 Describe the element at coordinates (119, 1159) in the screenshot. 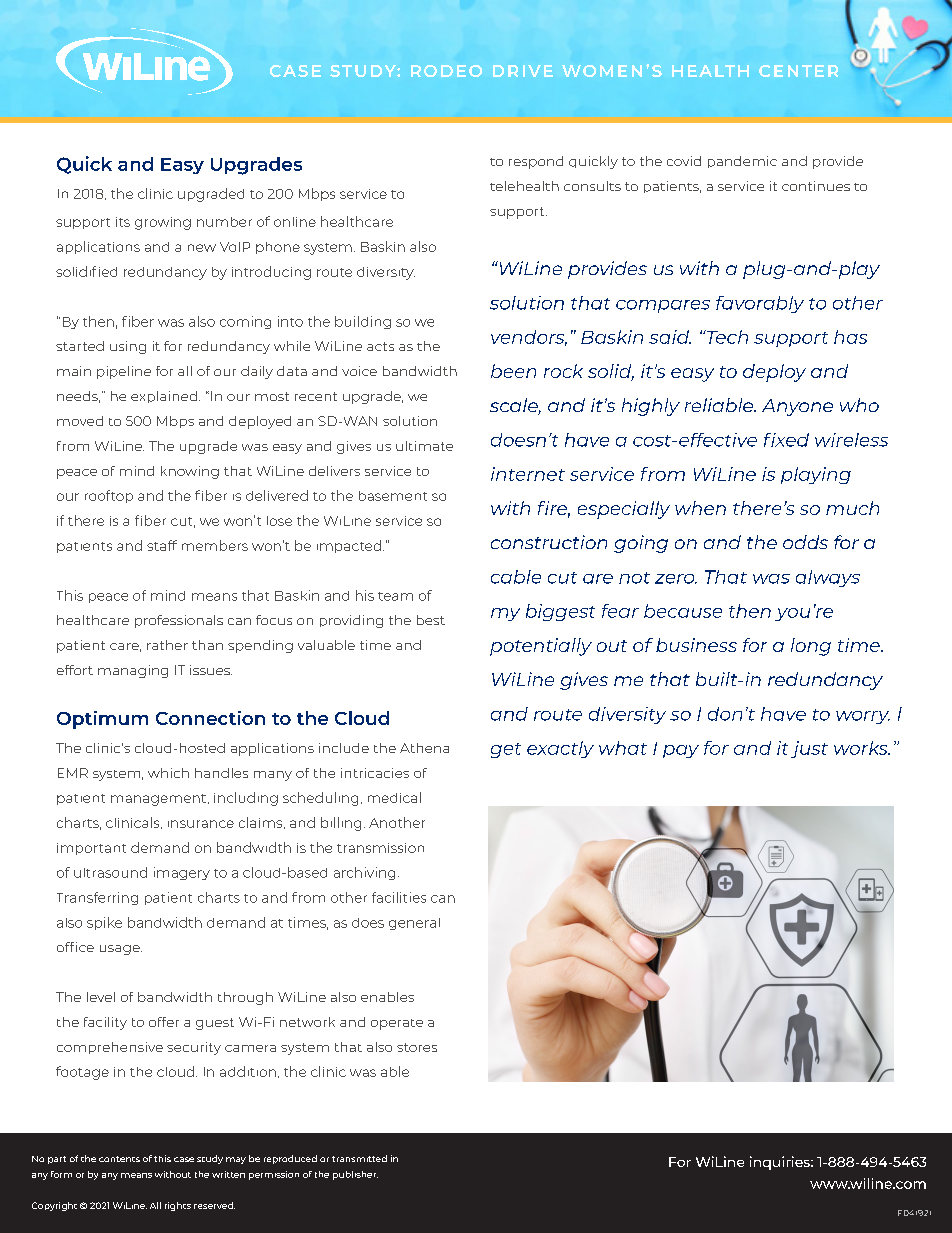

I see `contents` at that location.
